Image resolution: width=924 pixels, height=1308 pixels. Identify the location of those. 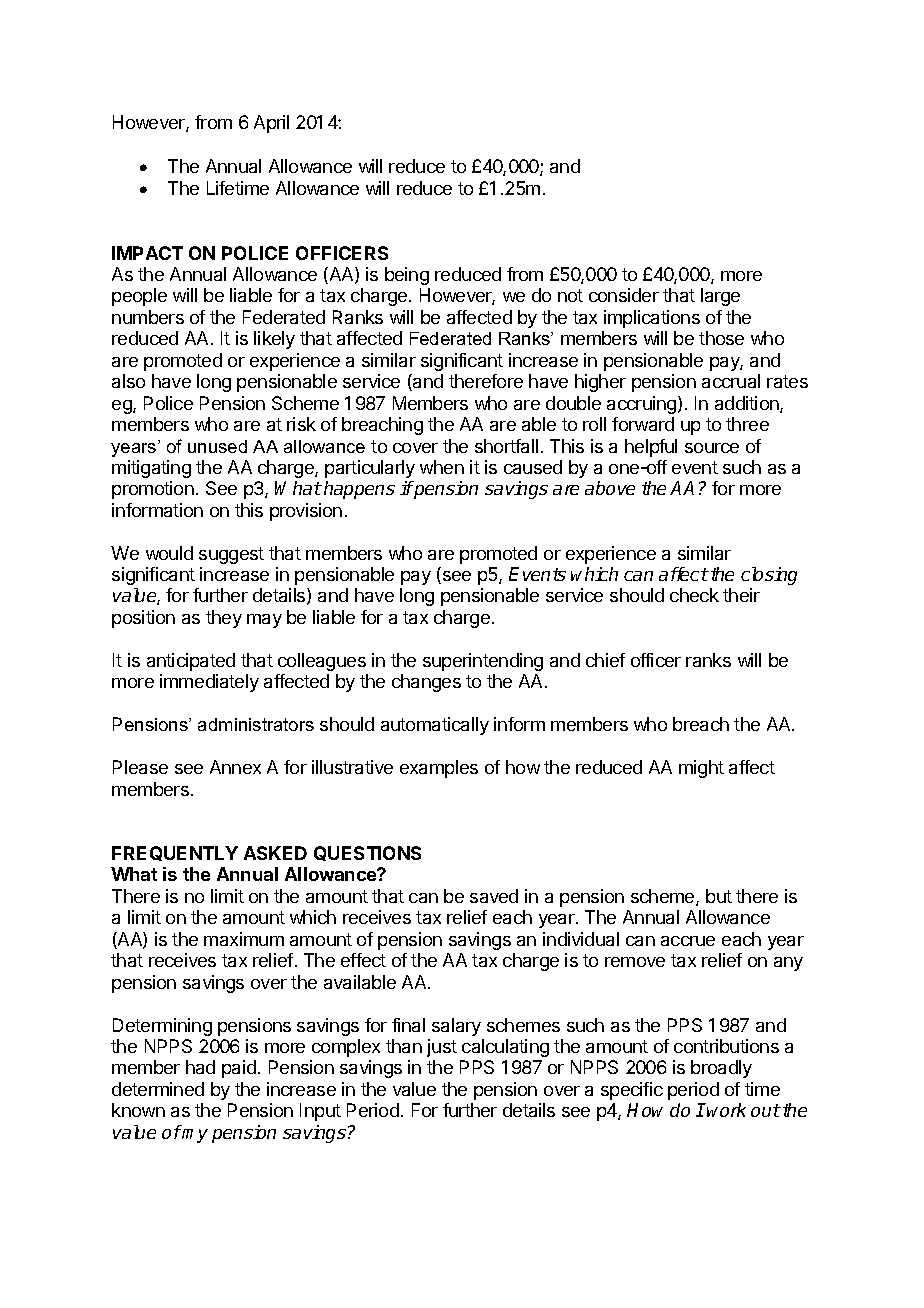
(721, 338).
